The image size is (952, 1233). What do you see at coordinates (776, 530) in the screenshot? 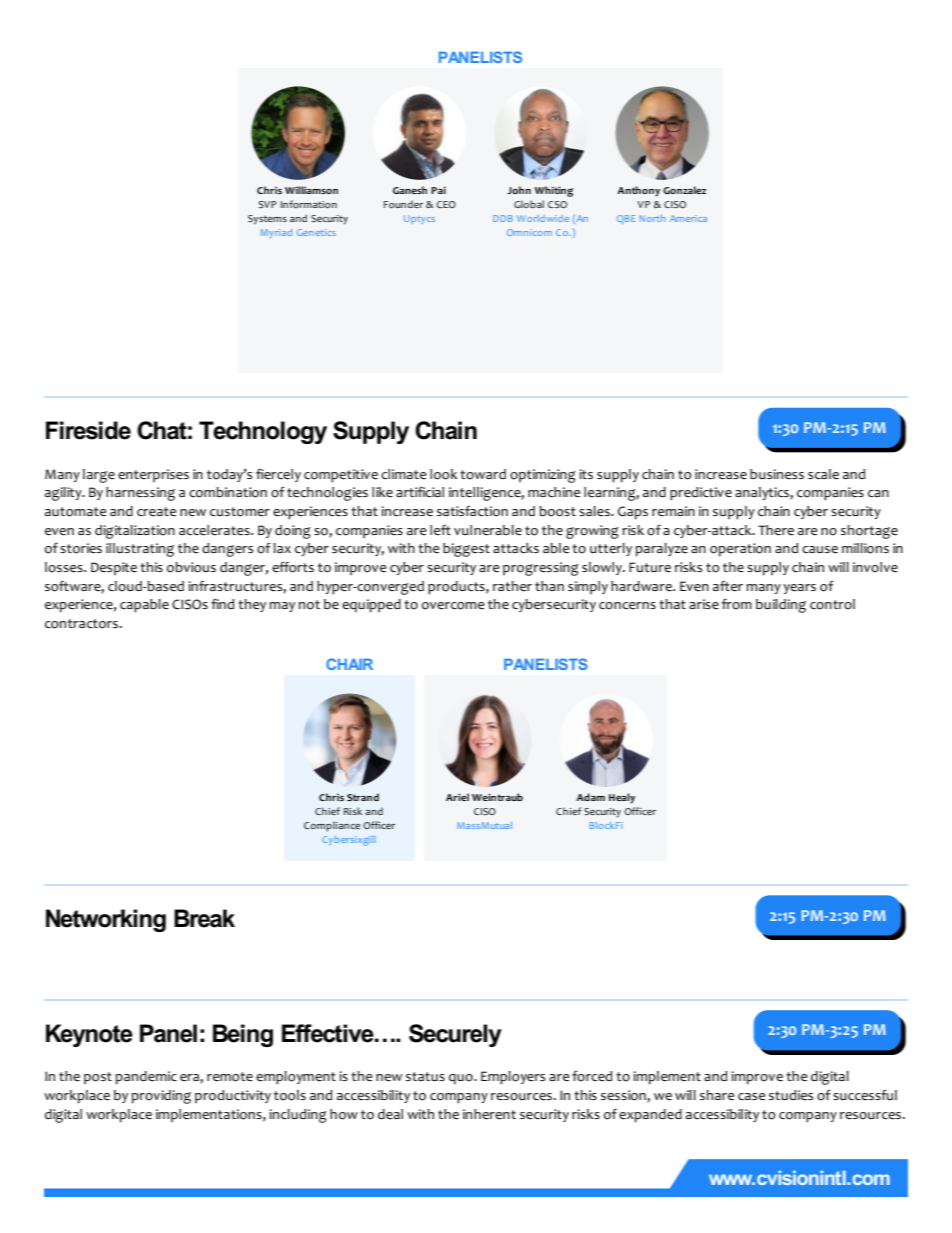
I see `There` at bounding box center [776, 530].
